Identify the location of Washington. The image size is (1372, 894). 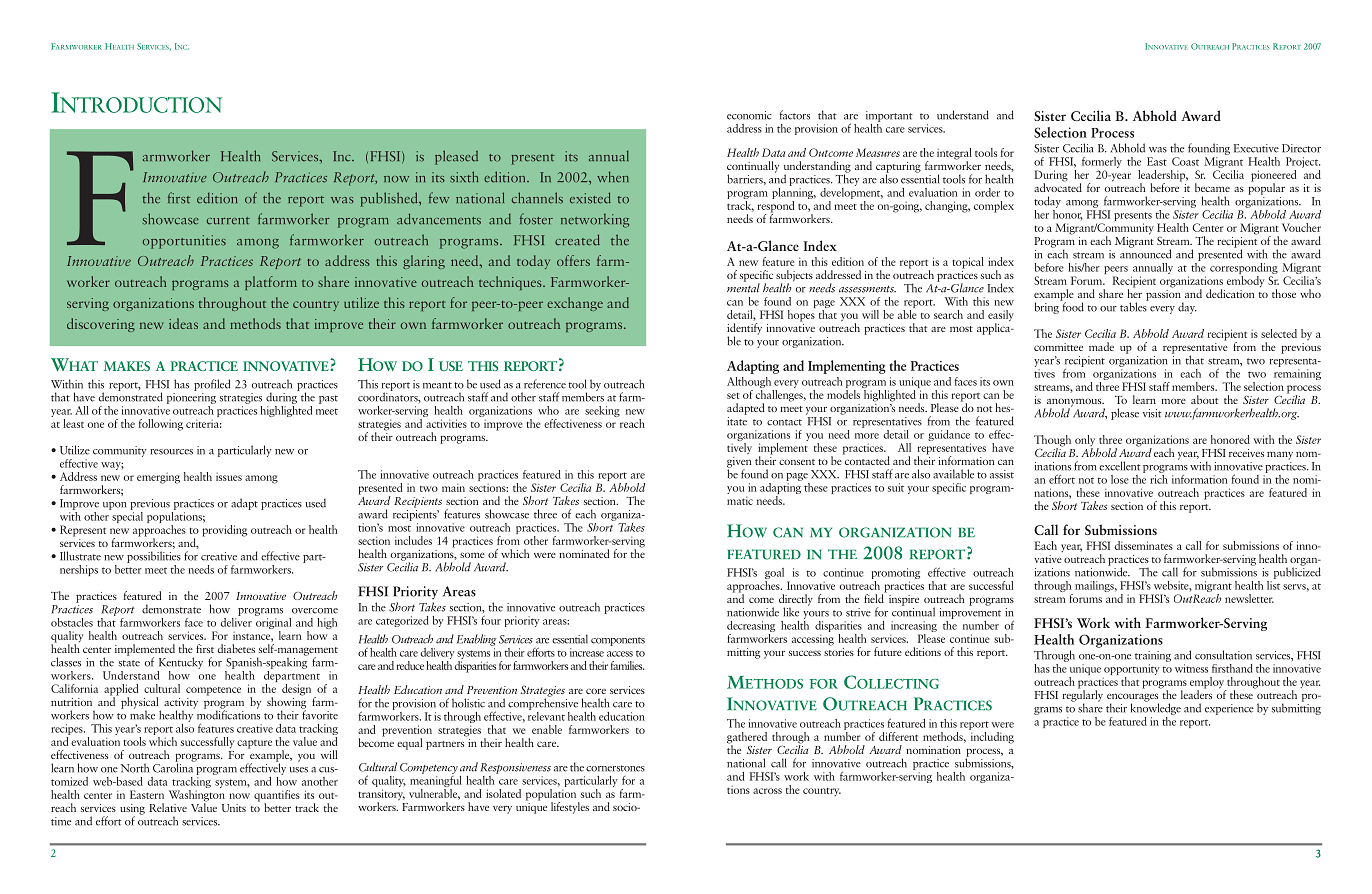
(197, 795).
